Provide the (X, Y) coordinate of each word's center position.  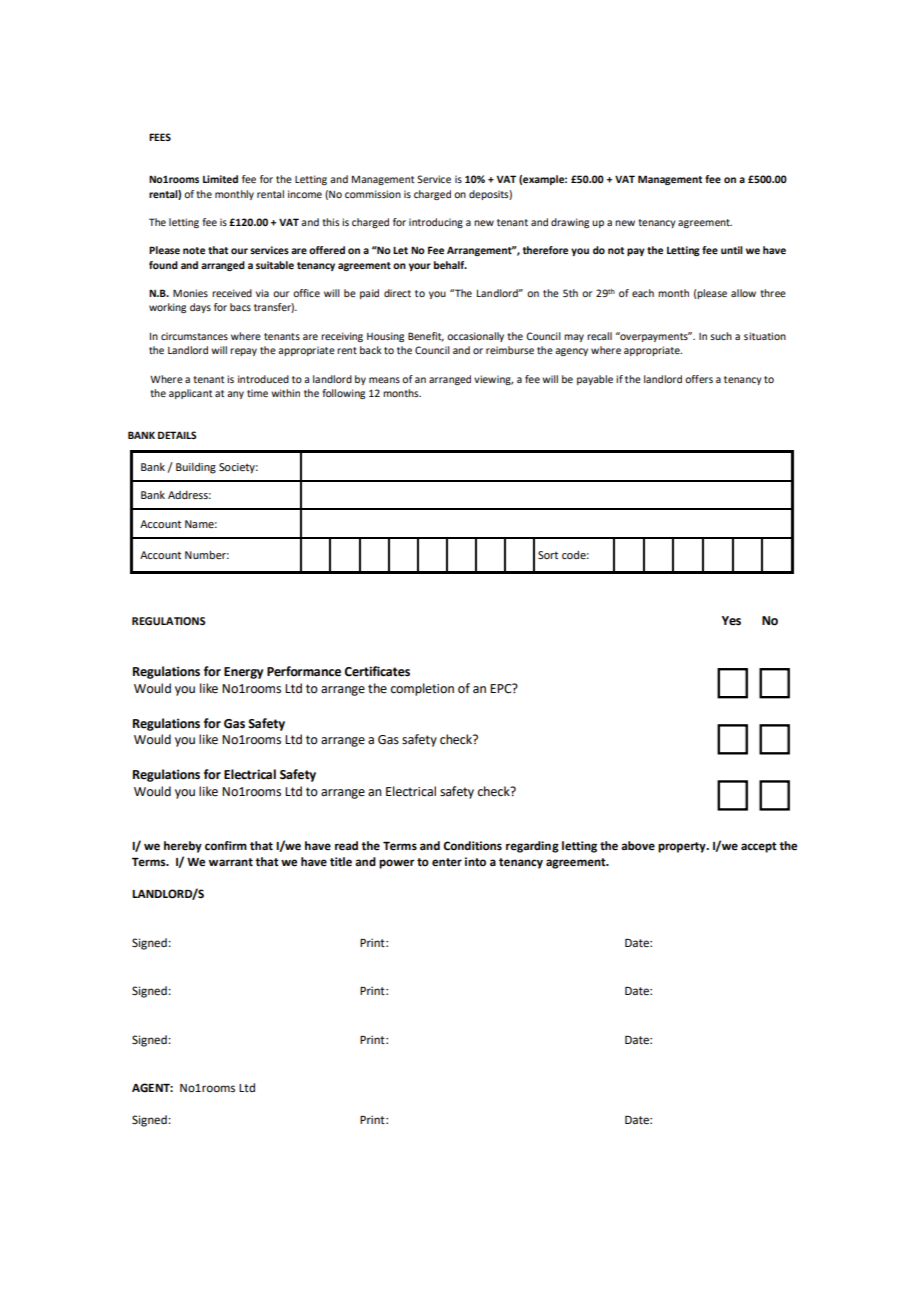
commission (373, 194)
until (732, 250)
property (683, 847)
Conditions (472, 846)
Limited (220, 179)
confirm (226, 846)
